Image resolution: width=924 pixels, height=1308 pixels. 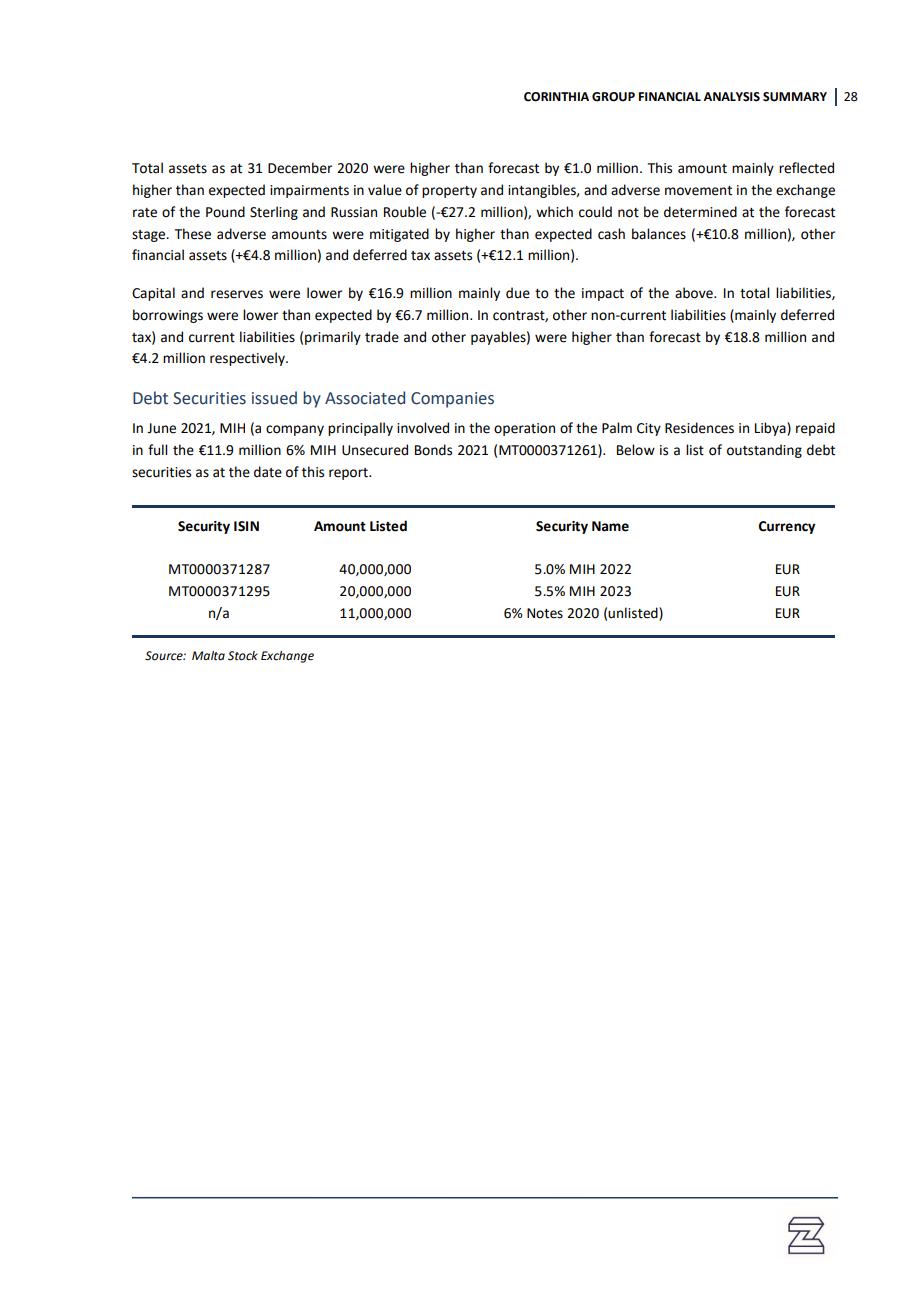 What do you see at coordinates (610, 526) in the page?
I see `Name` at bounding box center [610, 526].
